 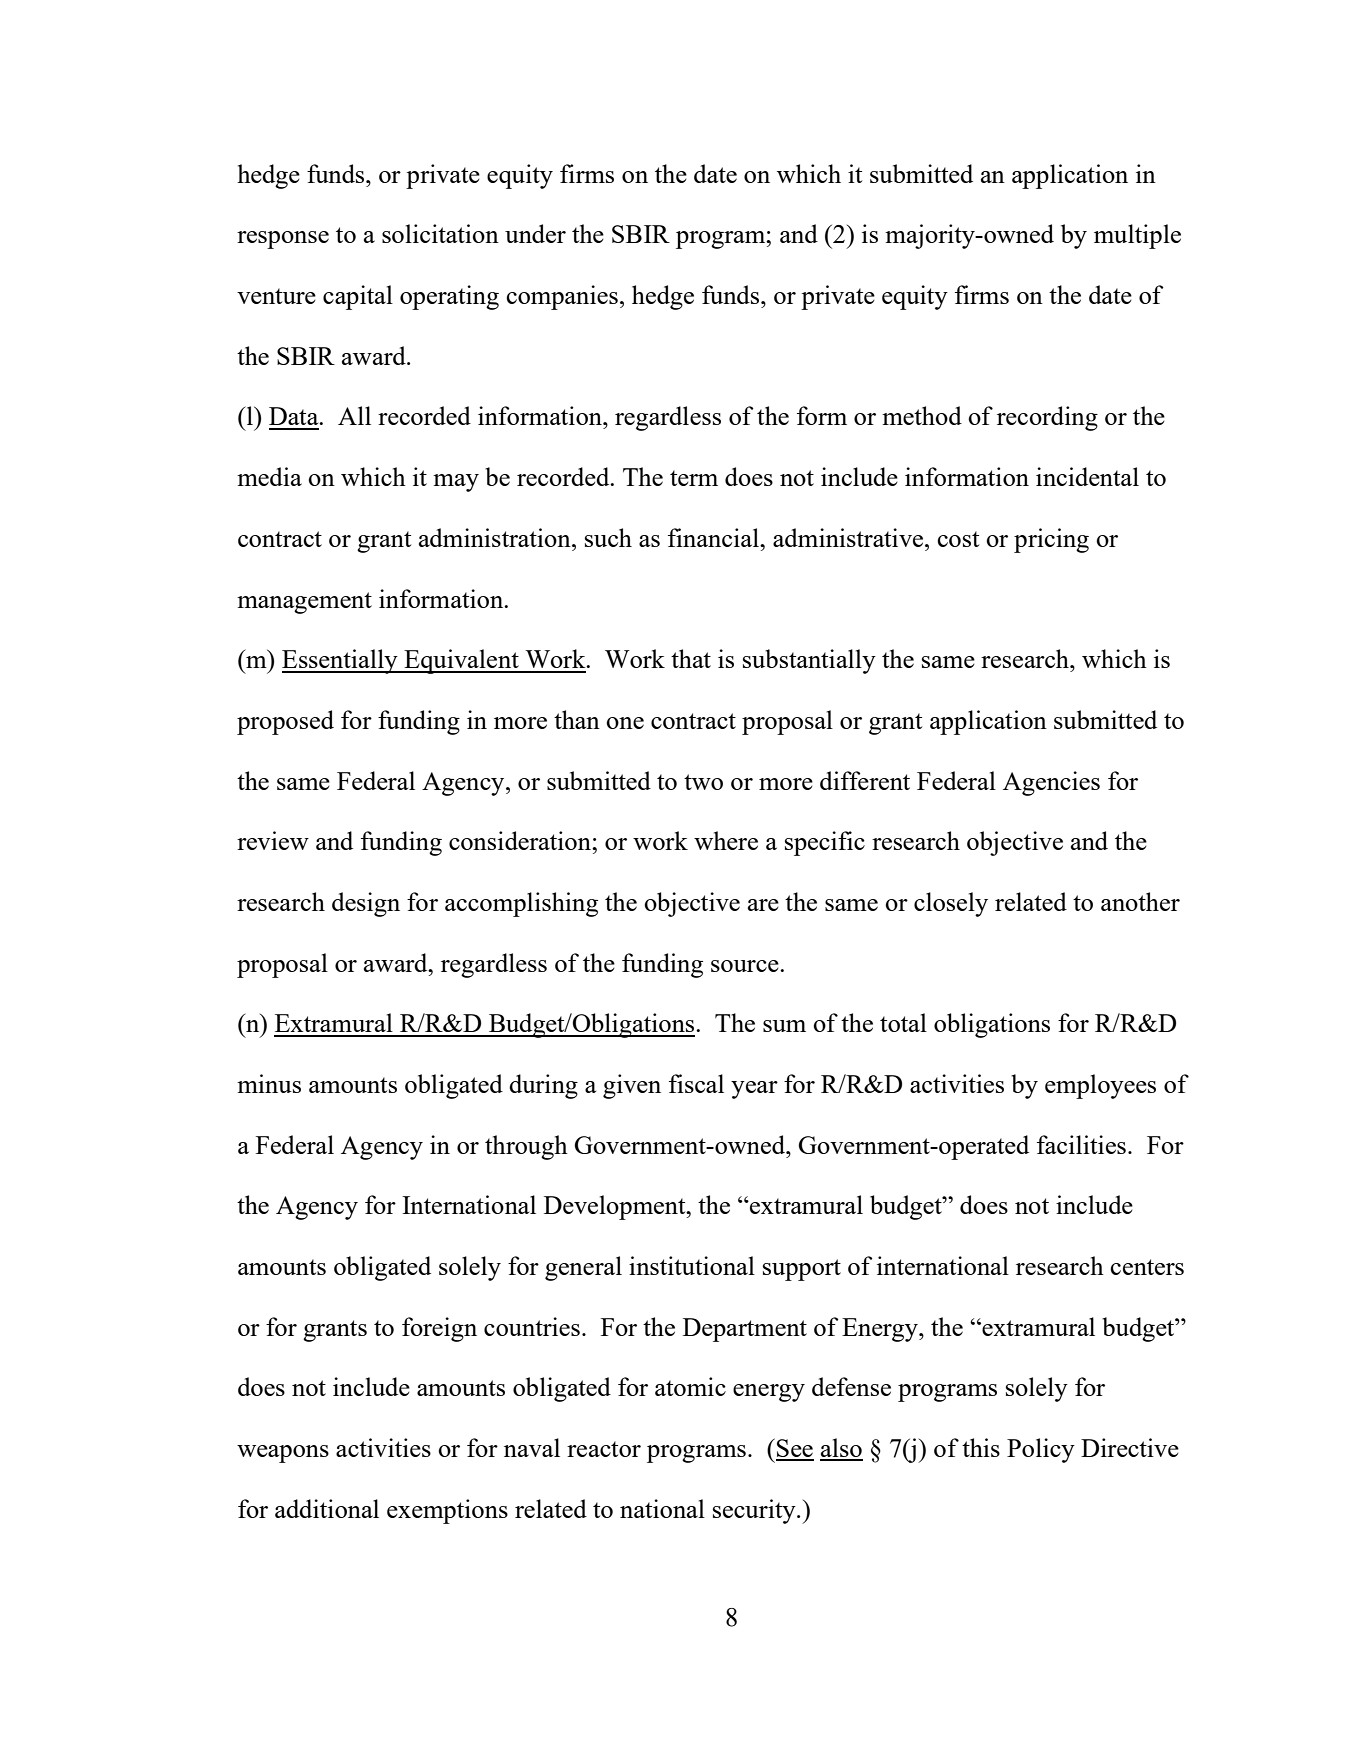 What do you see at coordinates (1051, 783) in the image?
I see `Agencies` at bounding box center [1051, 783].
